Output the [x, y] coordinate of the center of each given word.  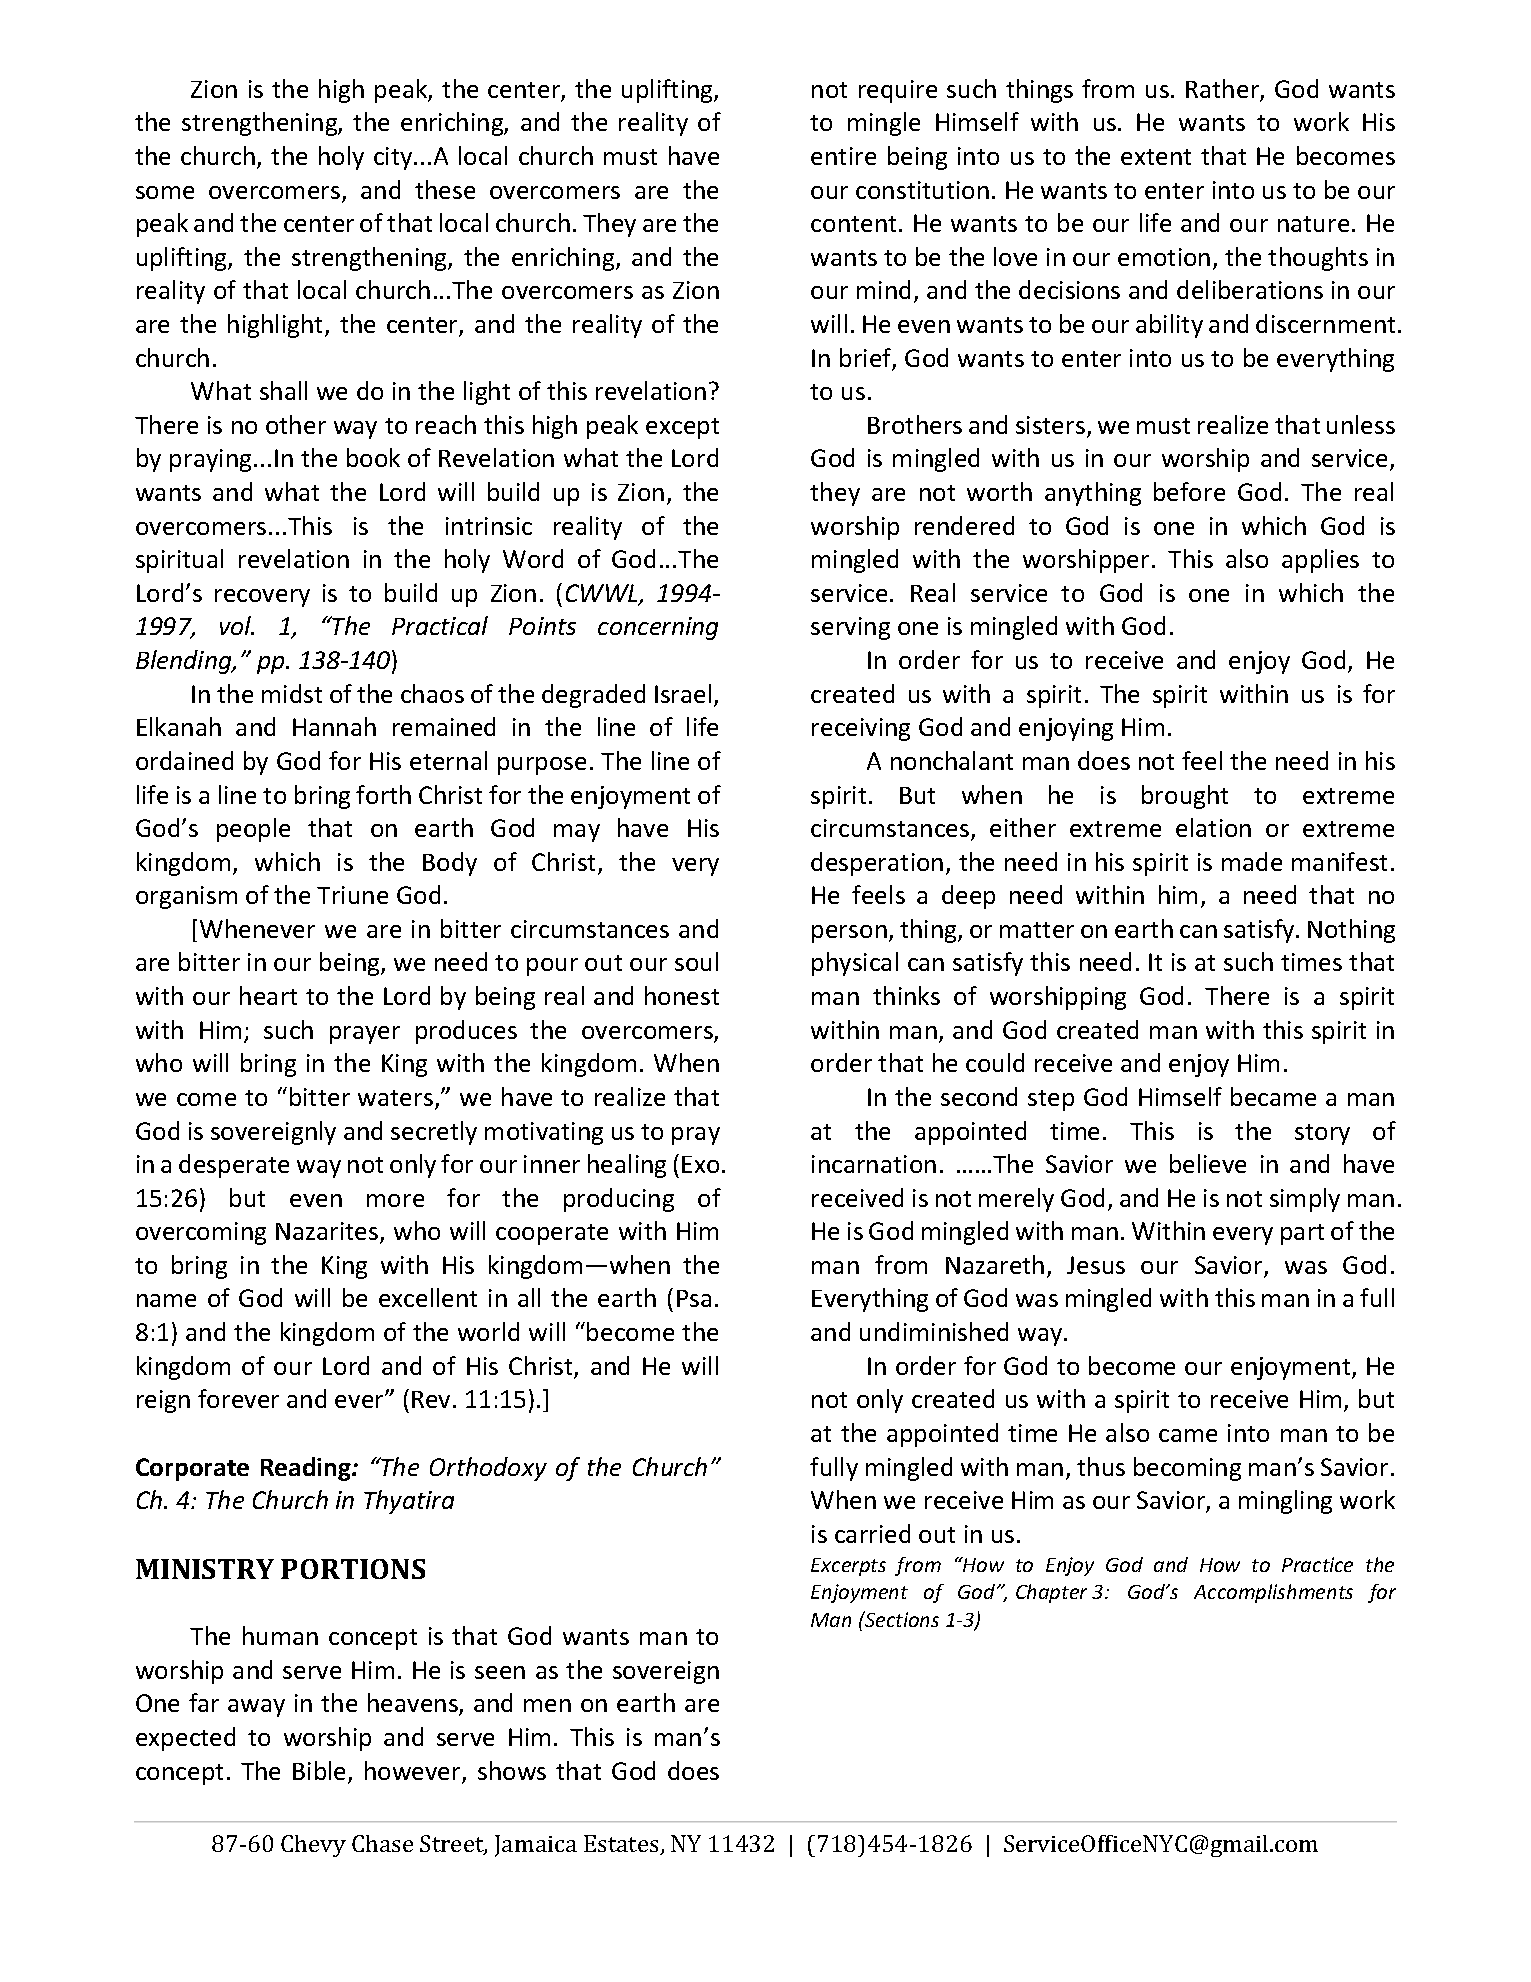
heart [268, 995]
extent [1156, 157]
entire [843, 156]
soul [696, 961]
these [445, 189]
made [1252, 861]
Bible [321, 1772]
